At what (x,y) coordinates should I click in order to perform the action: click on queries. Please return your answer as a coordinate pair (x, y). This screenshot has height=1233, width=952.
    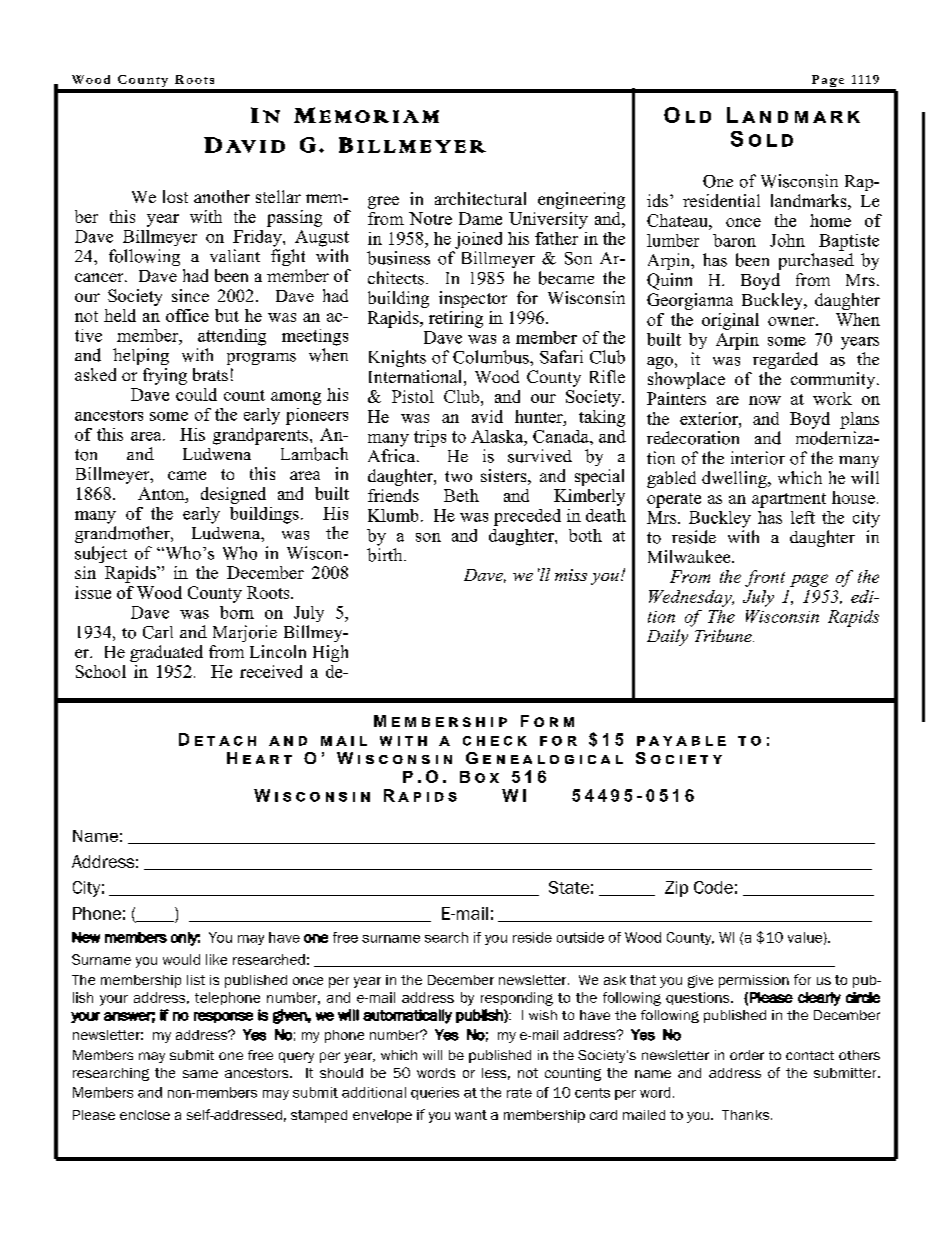
    Looking at the image, I should click on (435, 1093).
